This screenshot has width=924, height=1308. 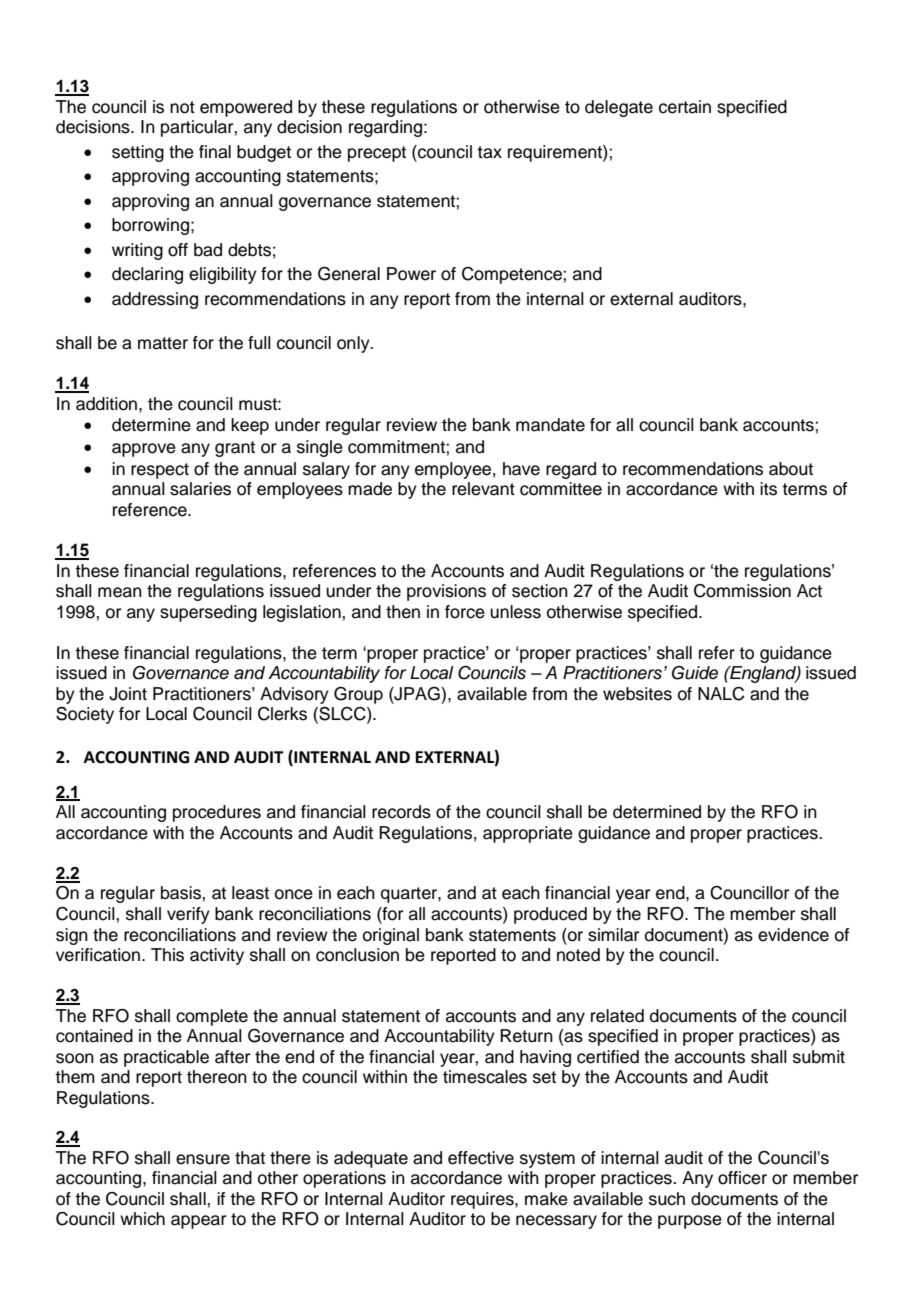 What do you see at coordinates (793, 935) in the screenshot?
I see `evidence` at bounding box center [793, 935].
